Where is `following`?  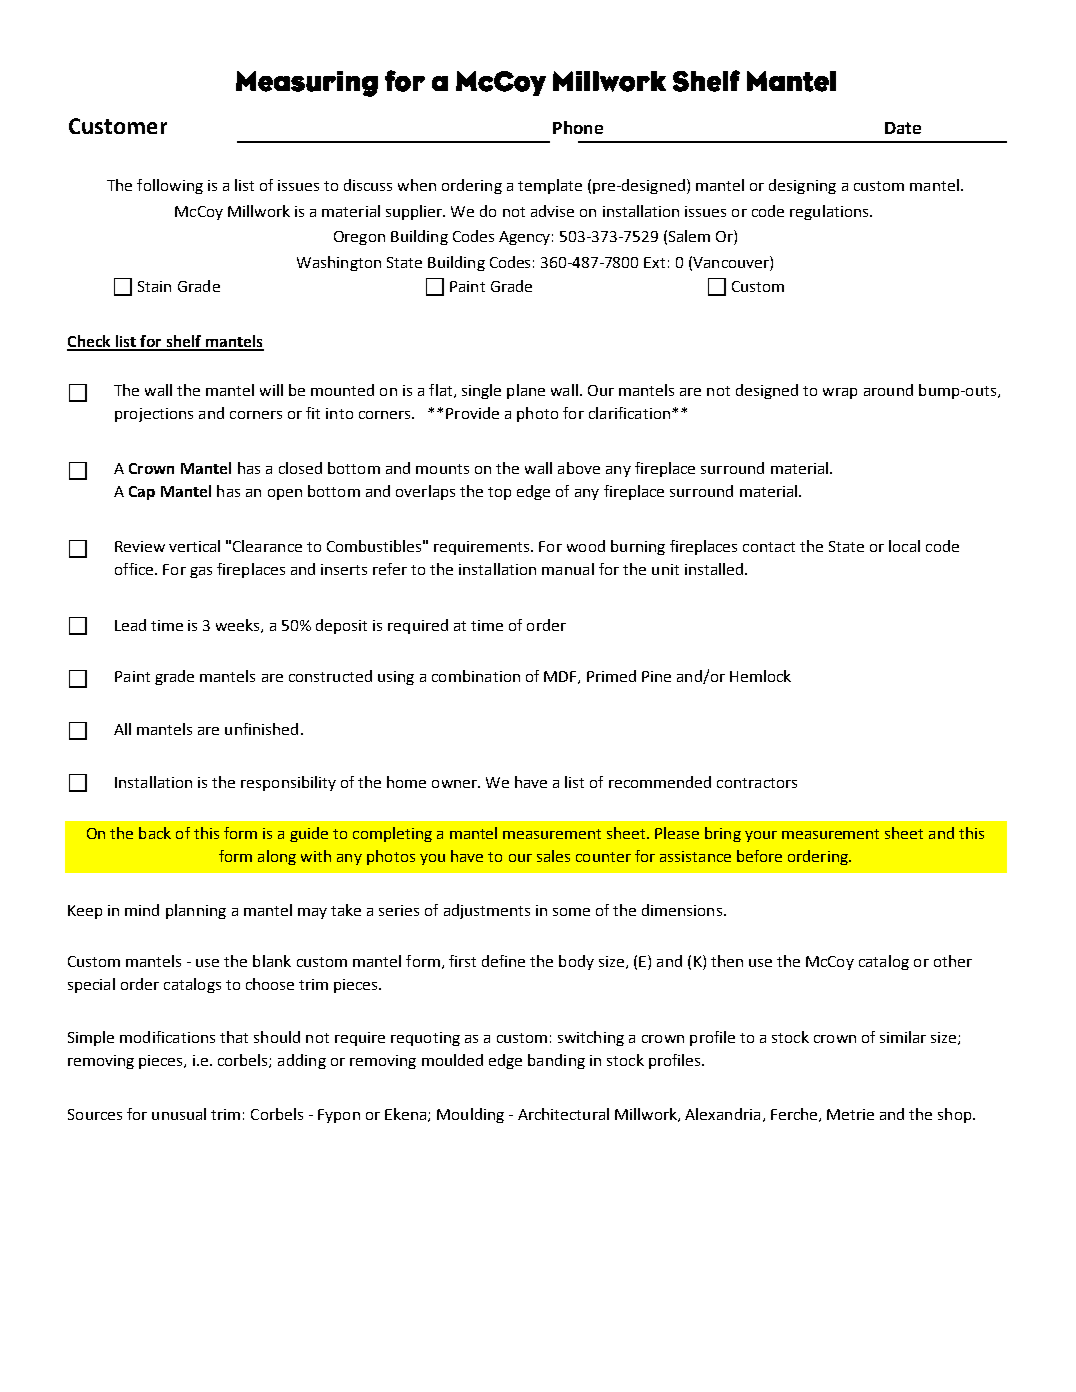 following is located at coordinates (170, 186).
